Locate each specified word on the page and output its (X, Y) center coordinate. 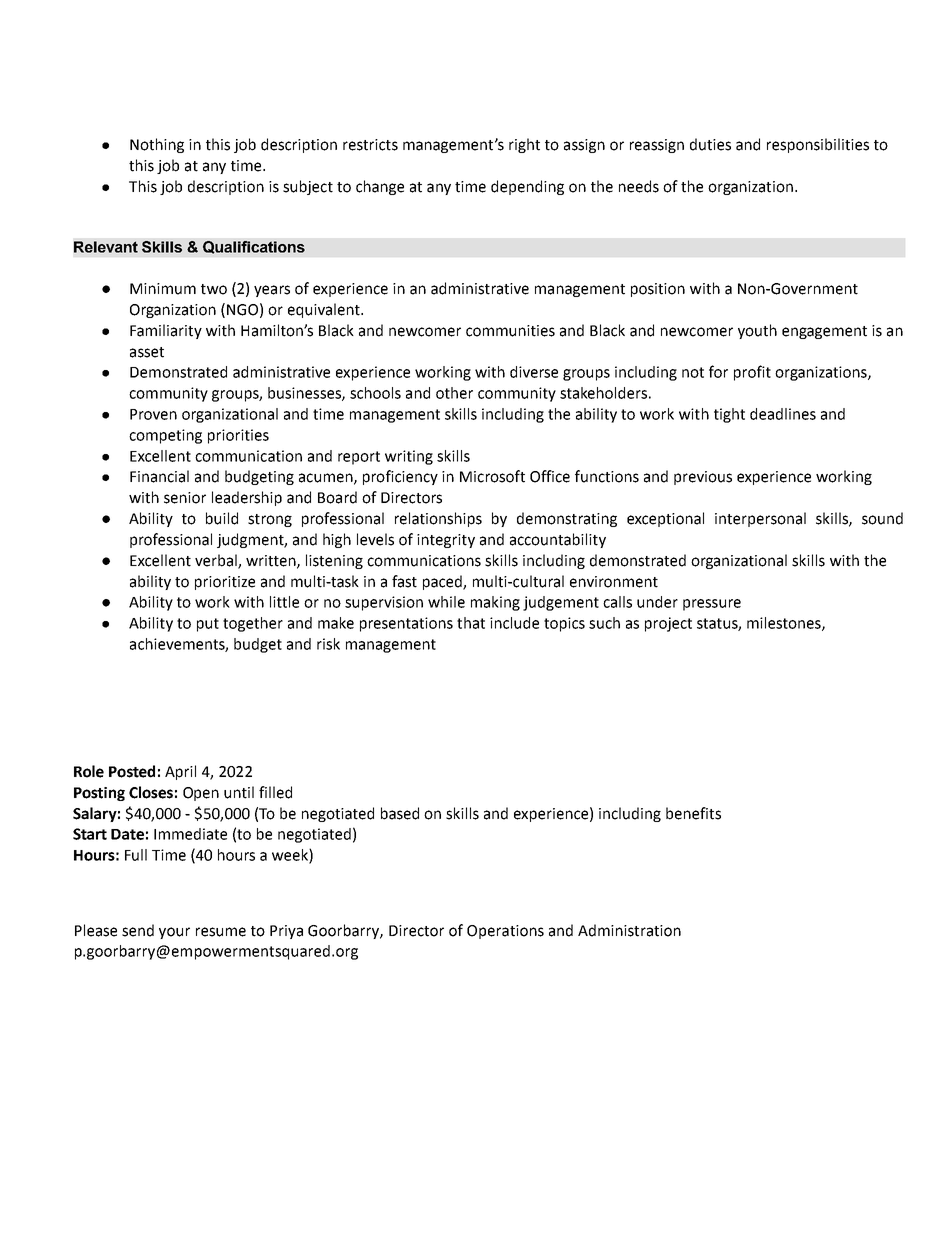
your (174, 933)
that (471, 623)
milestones (785, 624)
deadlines (783, 414)
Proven (153, 414)
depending (527, 187)
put (208, 625)
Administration (629, 930)
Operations (505, 932)
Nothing (157, 145)
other (454, 393)
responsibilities (818, 145)
